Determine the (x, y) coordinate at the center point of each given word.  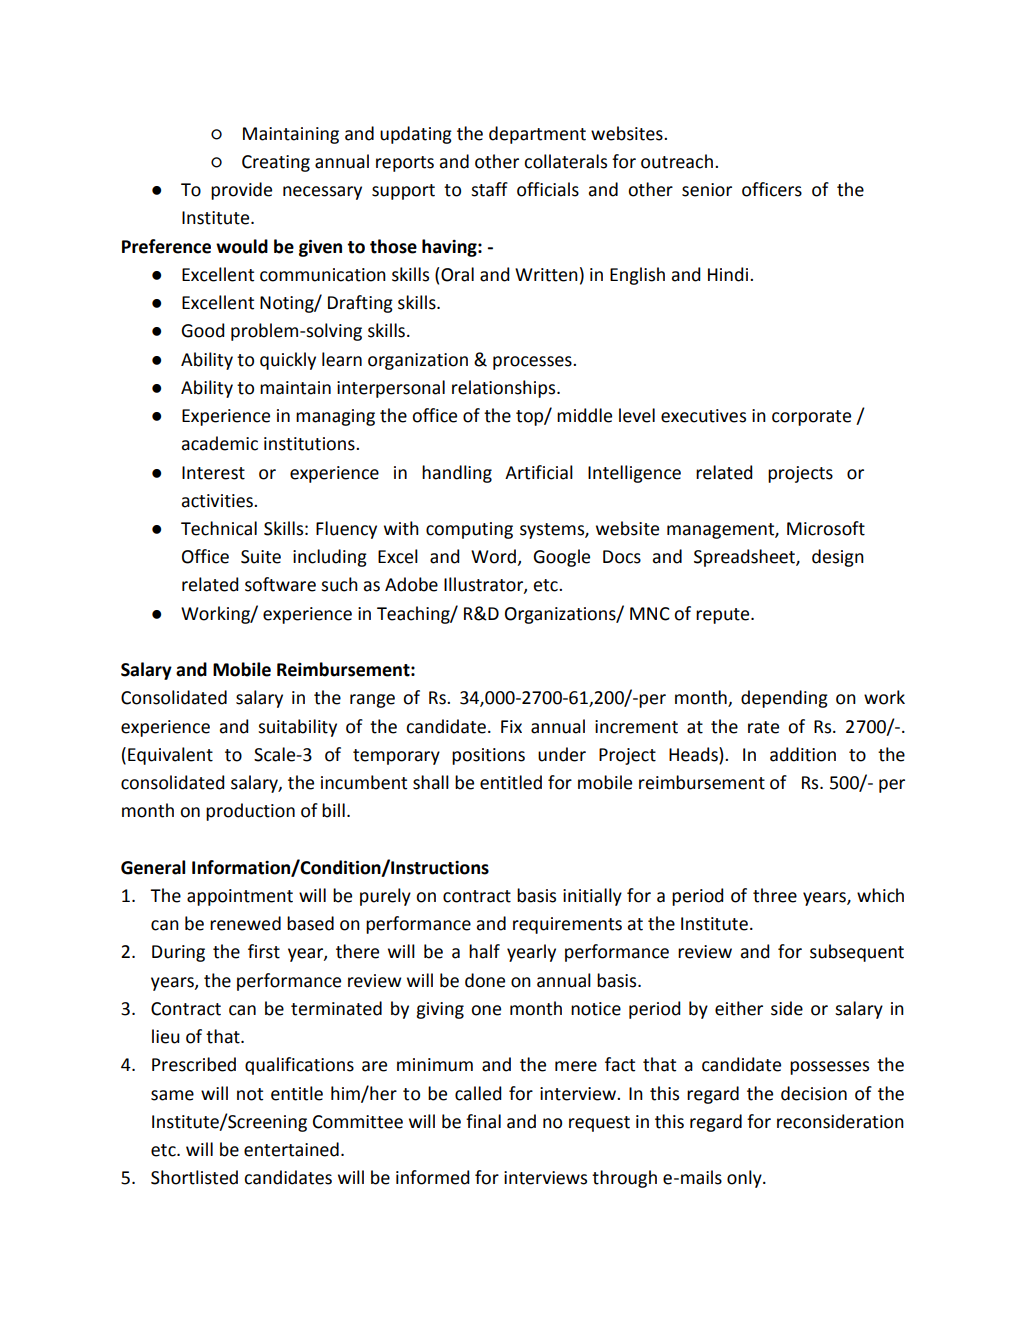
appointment (240, 897)
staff (489, 189)
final (483, 1121)
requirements (567, 925)
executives (703, 416)
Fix (511, 726)
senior (707, 190)
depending (784, 699)
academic (220, 443)
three (775, 895)
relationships (505, 389)
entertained (291, 1149)
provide (241, 191)
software (280, 584)
